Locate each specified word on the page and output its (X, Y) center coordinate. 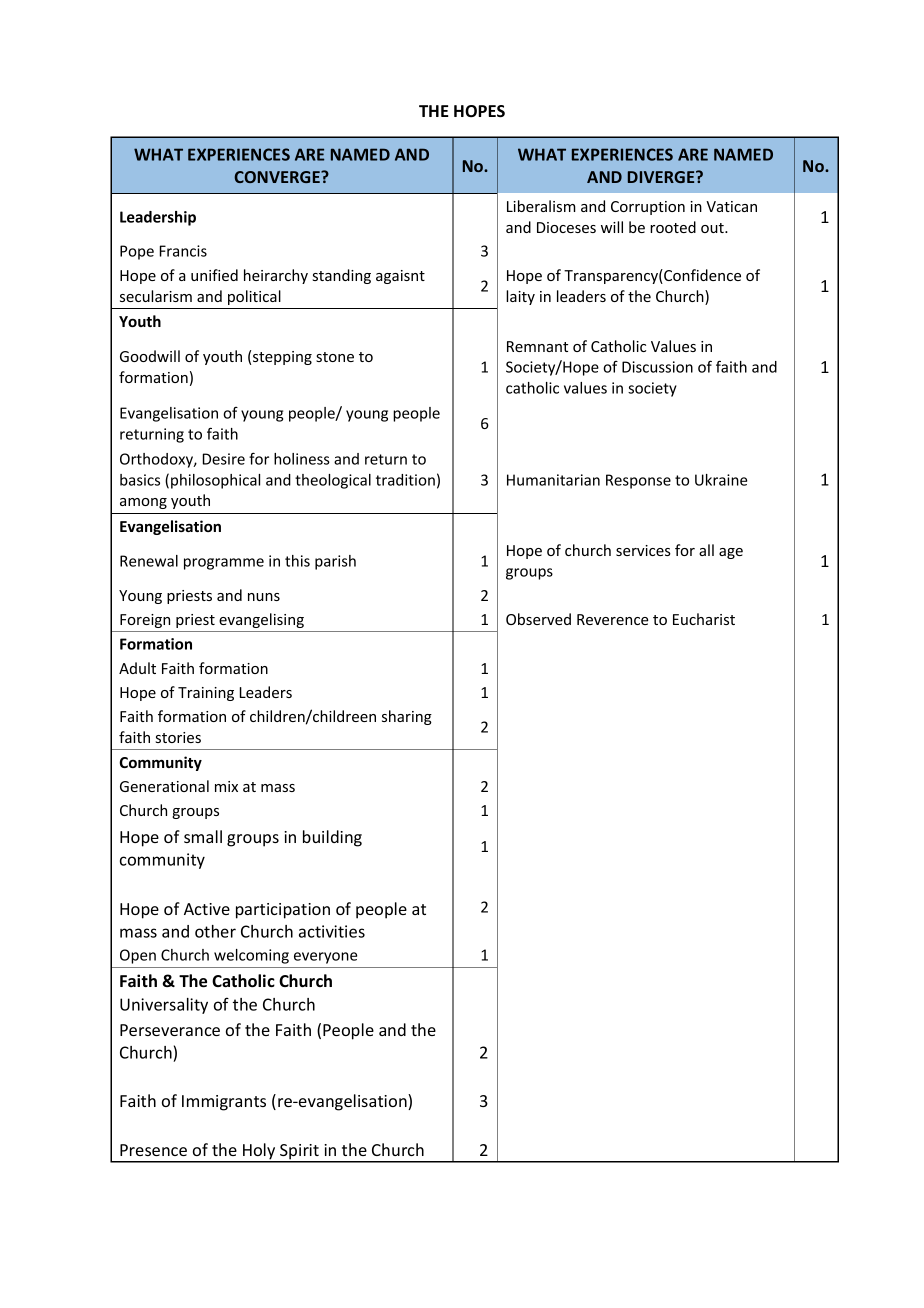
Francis (183, 251)
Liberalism (541, 206)
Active (207, 909)
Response (638, 481)
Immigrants (224, 1103)
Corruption (648, 208)
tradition (405, 480)
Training (206, 694)
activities (332, 931)
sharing (407, 717)
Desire (224, 459)
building (332, 838)
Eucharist (704, 619)
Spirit (299, 1153)
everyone (325, 958)
